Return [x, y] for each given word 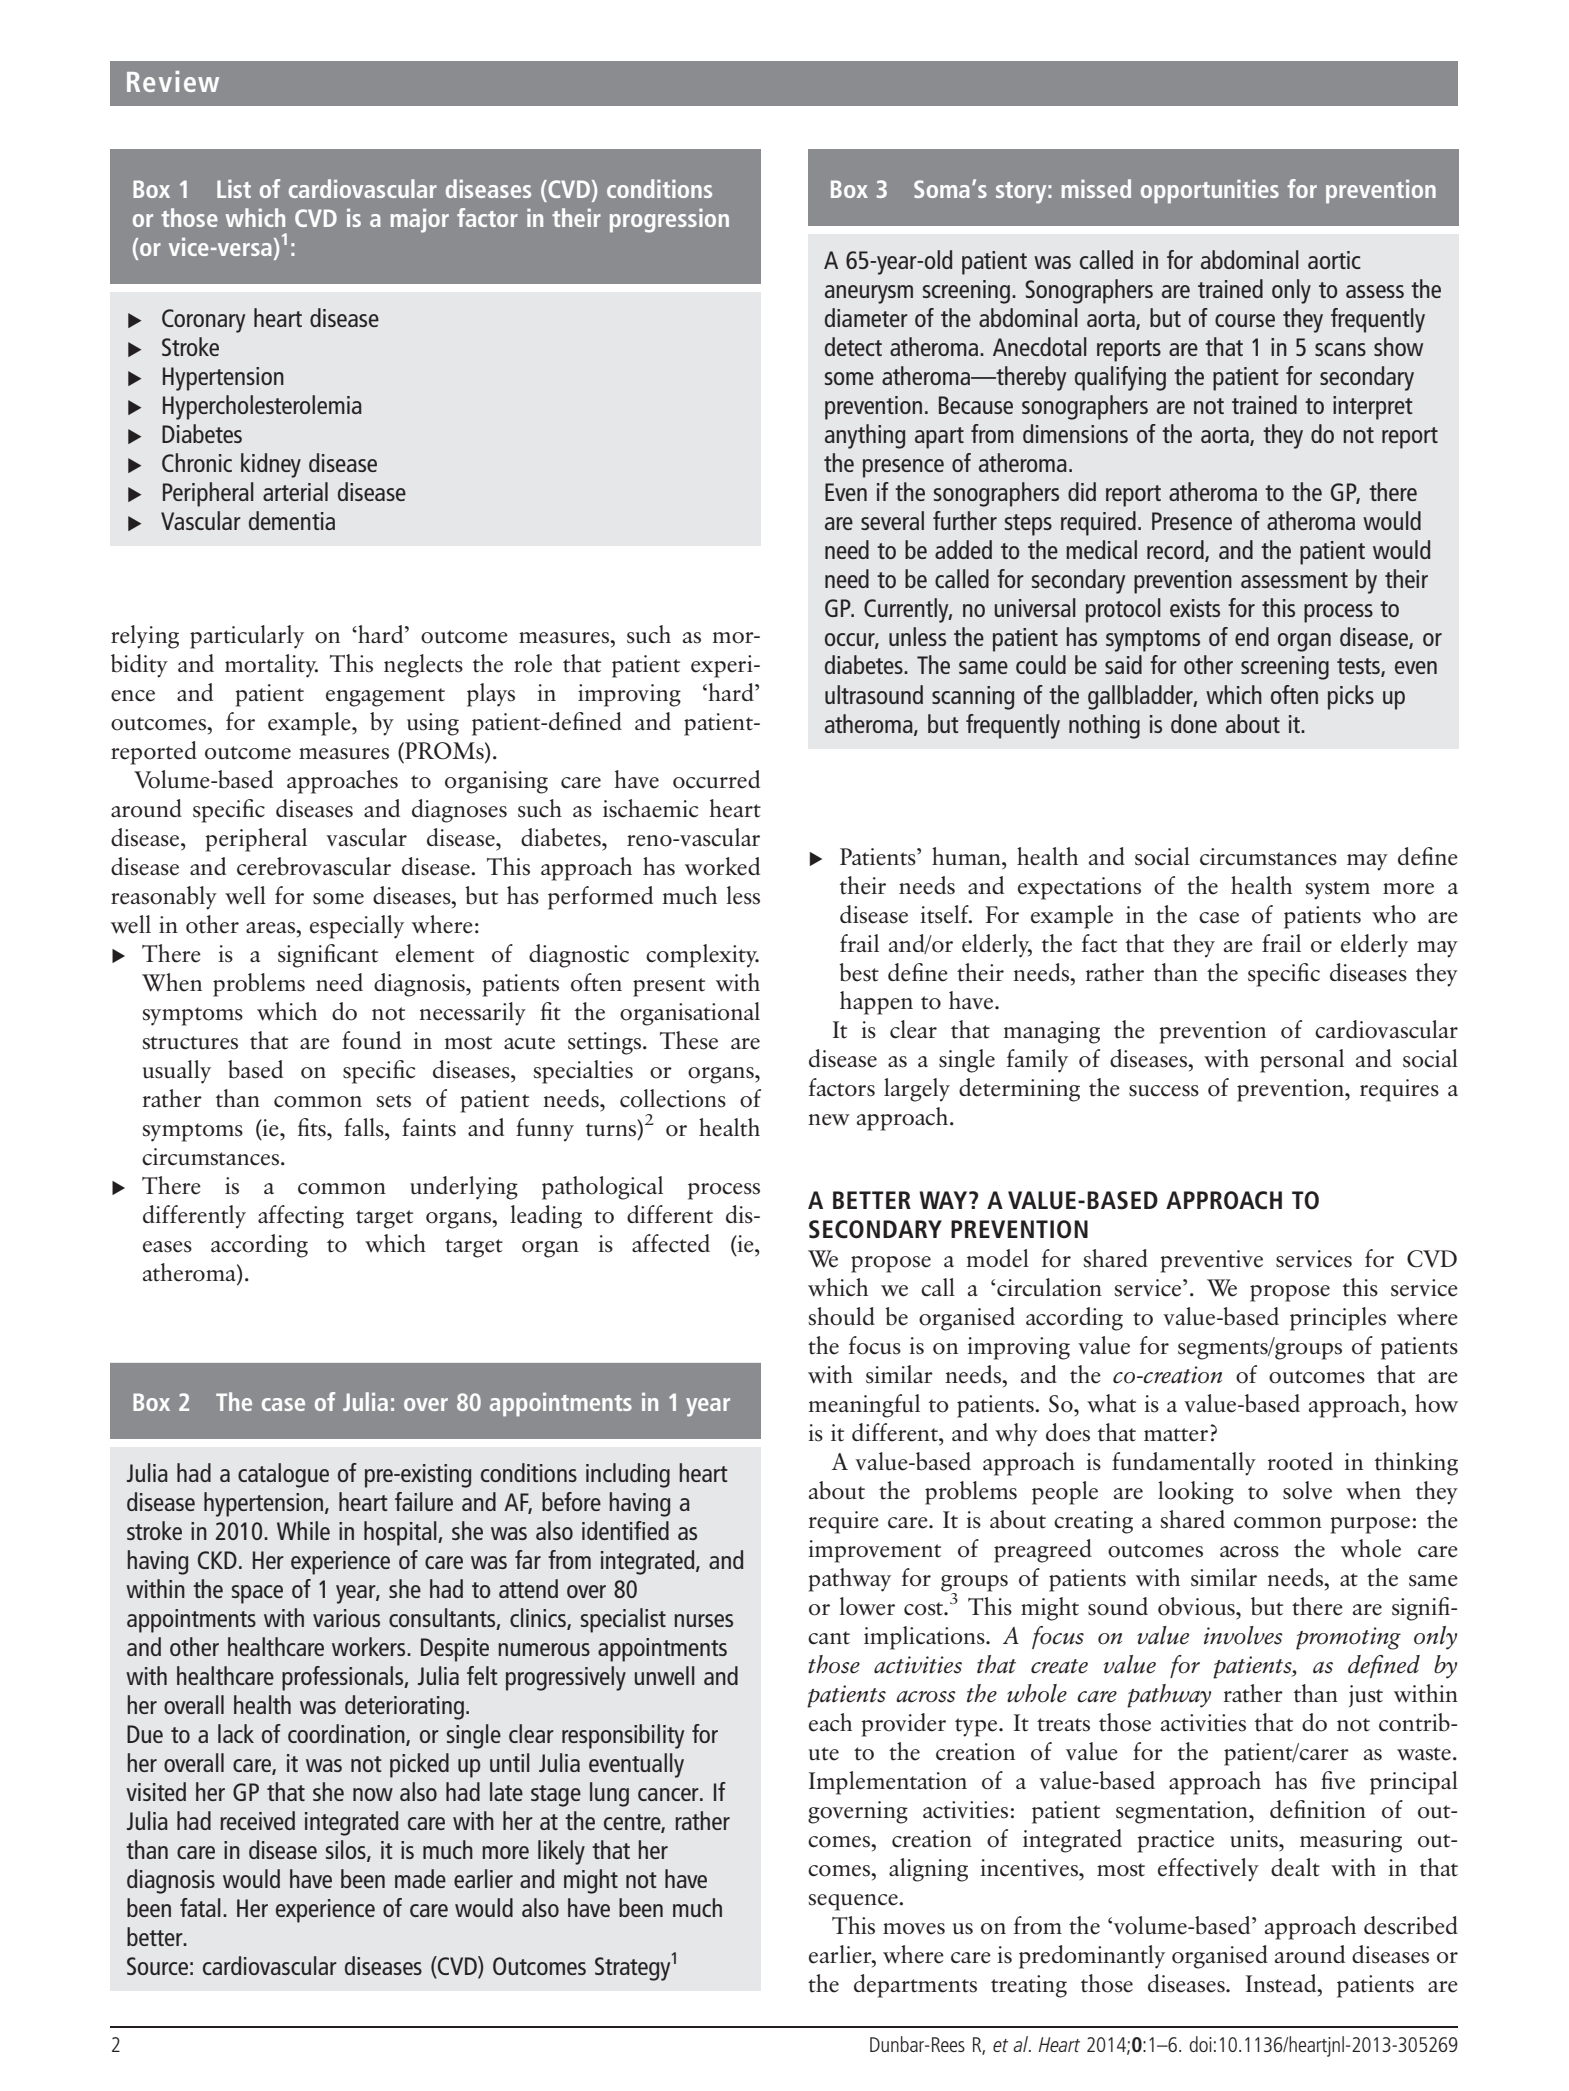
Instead [1282, 1983]
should [842, 1316]
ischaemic [650, 808]
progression [669, 221]
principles [1338, 1319]
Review [173, 81]
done [1194, 723]
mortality [271, 666]
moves [914, 1929]
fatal [200, 1907]
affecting [301, 1217]
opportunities [1210, 192]
